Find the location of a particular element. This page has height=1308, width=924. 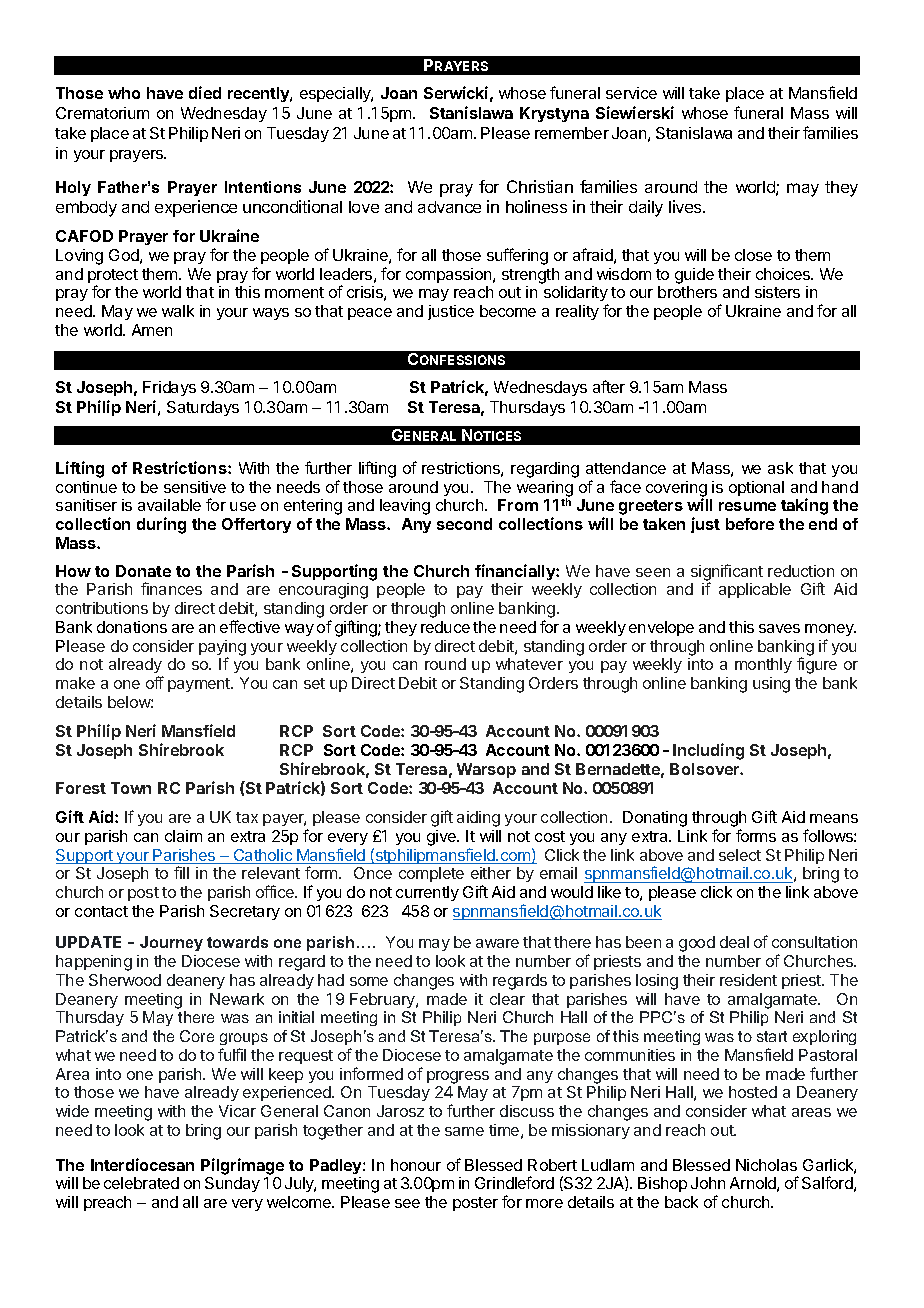

reduce is located at coordinates (445, 627).
